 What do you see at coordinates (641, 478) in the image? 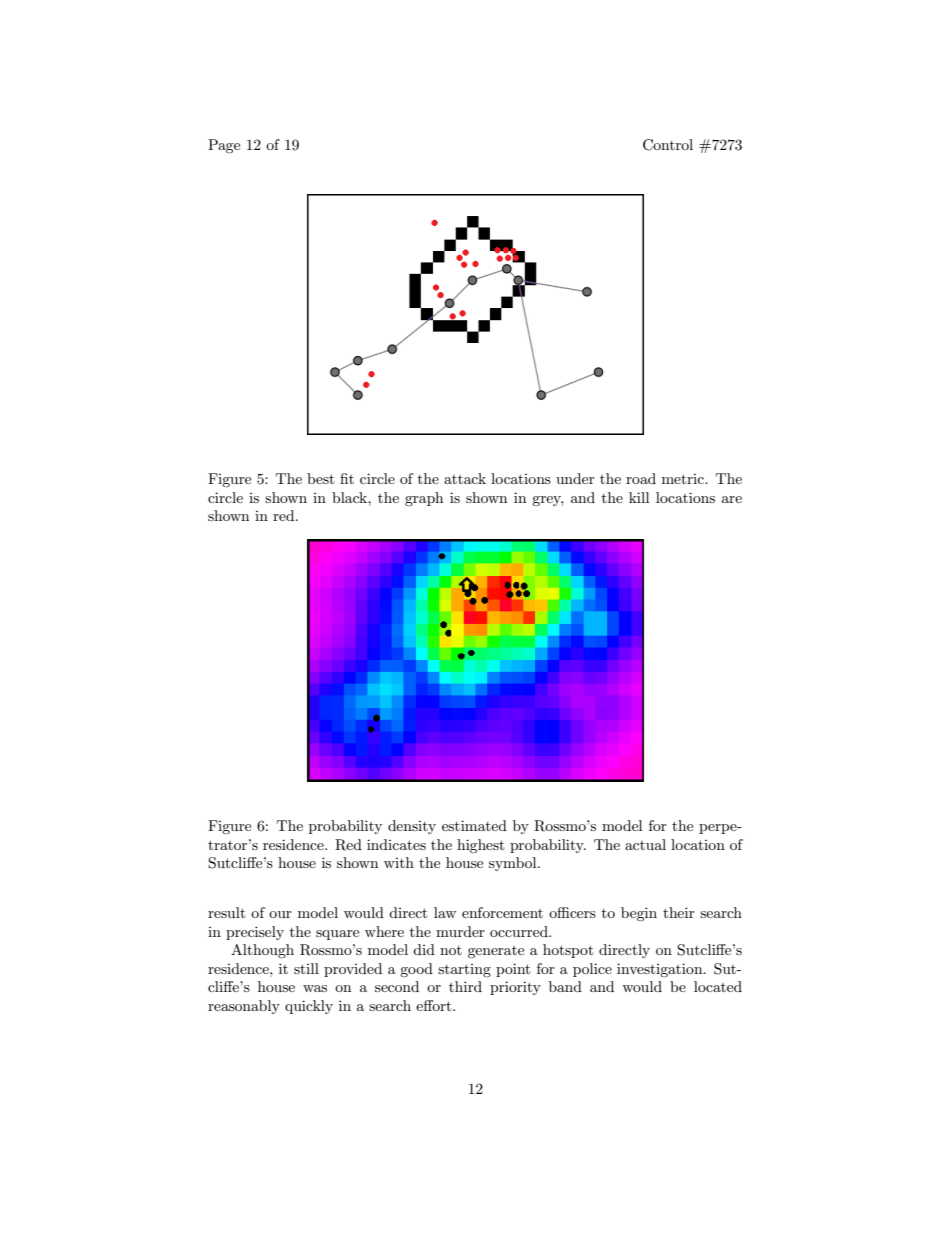
I see `road` at bounding box center [641, 478].
